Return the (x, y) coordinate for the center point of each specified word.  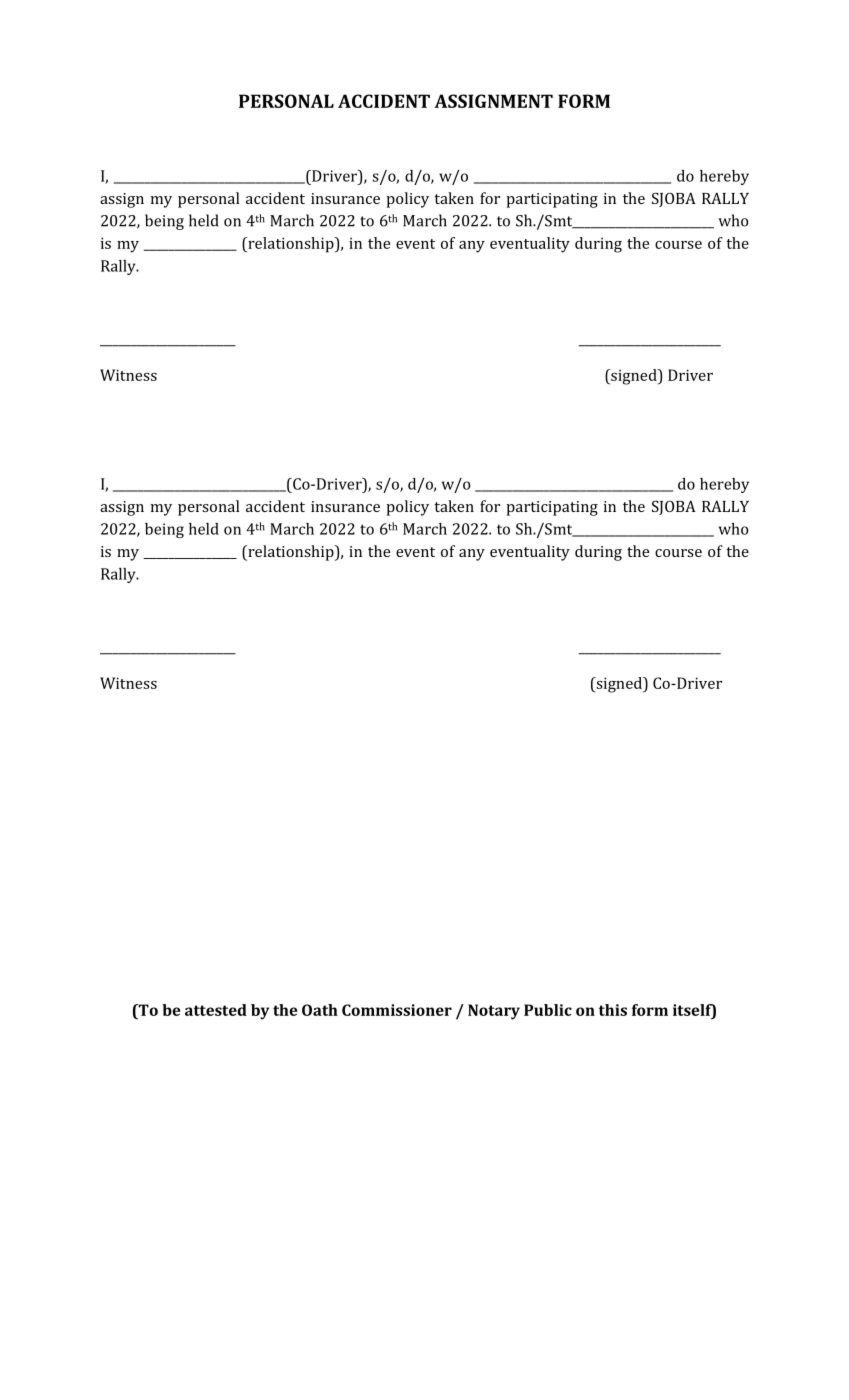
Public (548, 1010)
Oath (320, 1010)
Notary (494, 1012)
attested (216, 1010)
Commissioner (397, 1010)
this (613, 1010)
